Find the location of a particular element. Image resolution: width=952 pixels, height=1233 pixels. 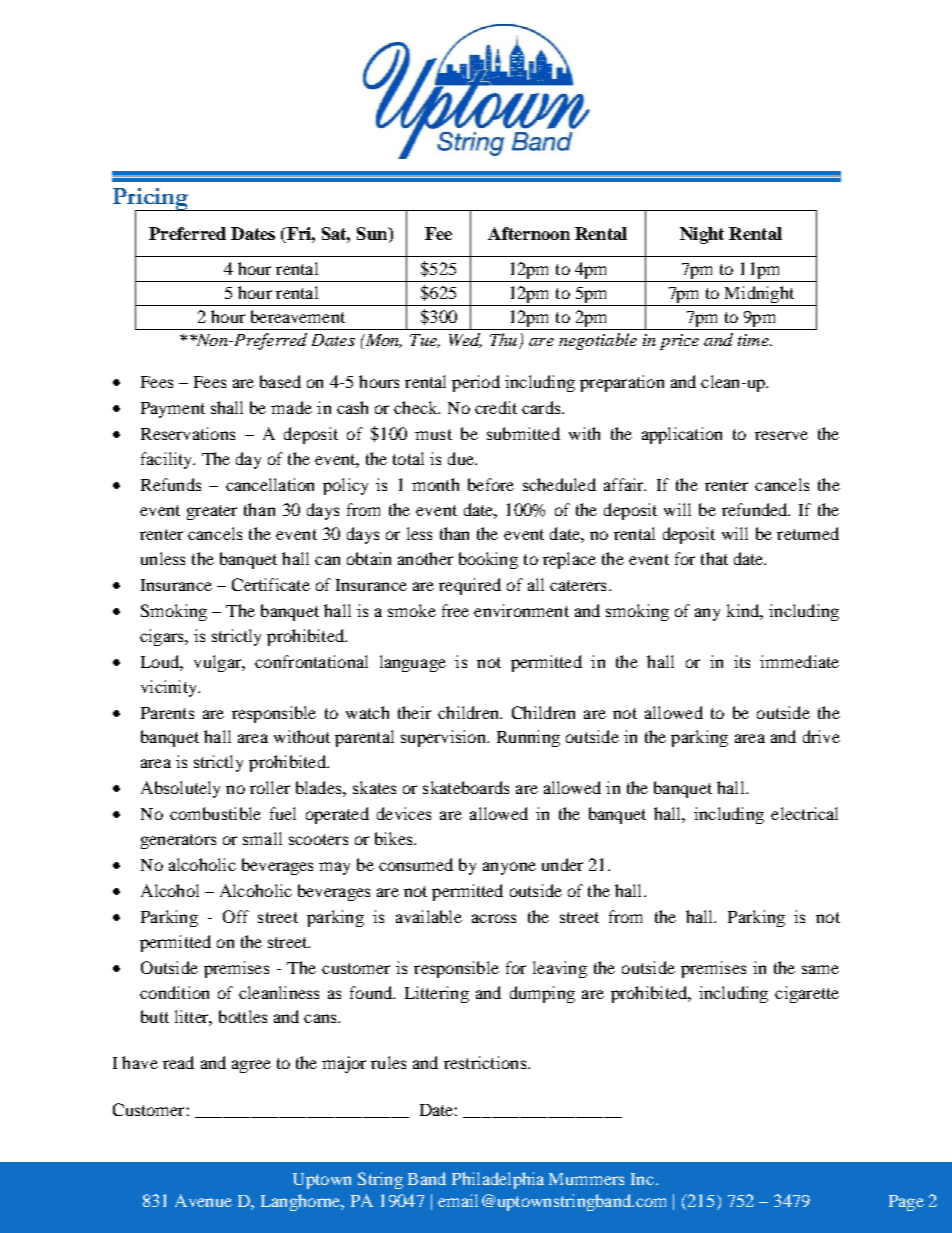

anyone is located at coordinates (509, 868).
